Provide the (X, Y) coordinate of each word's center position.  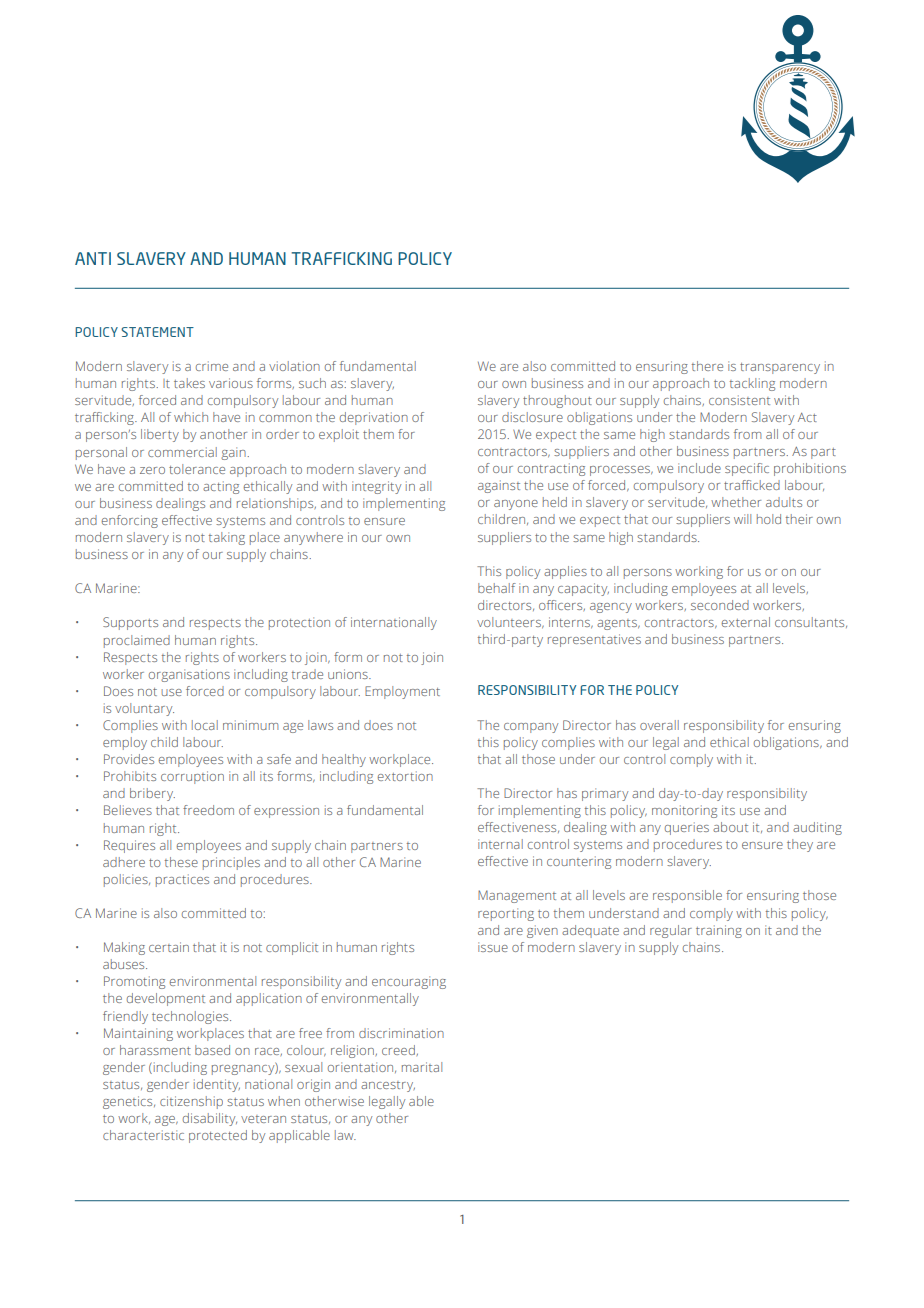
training (719, 931)
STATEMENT (157, 332)
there (707, 366)
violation (294, 366)
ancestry (388, 1086)
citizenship (191, 1102)
